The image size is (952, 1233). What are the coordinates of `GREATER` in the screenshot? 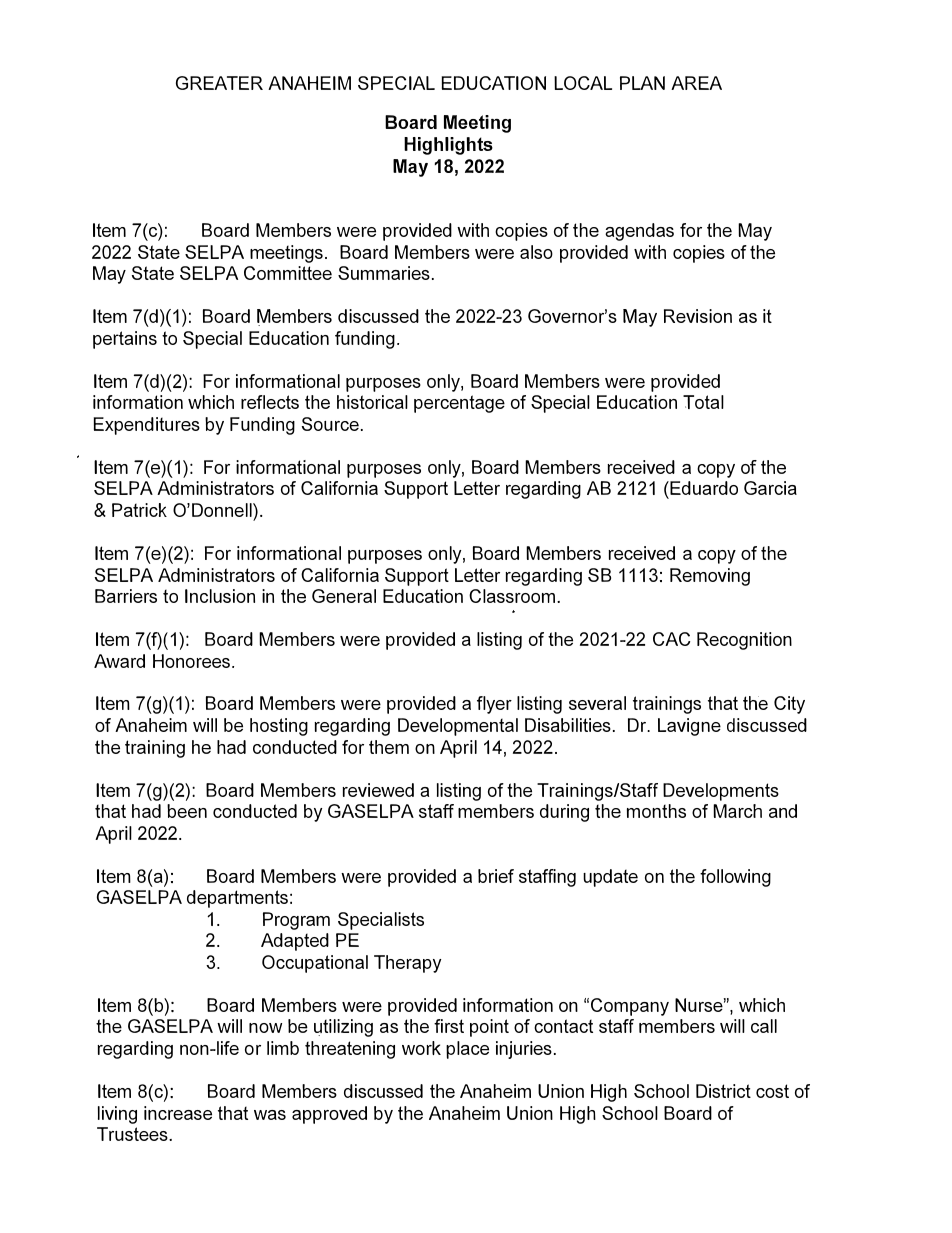 It's located at (219, 83).
